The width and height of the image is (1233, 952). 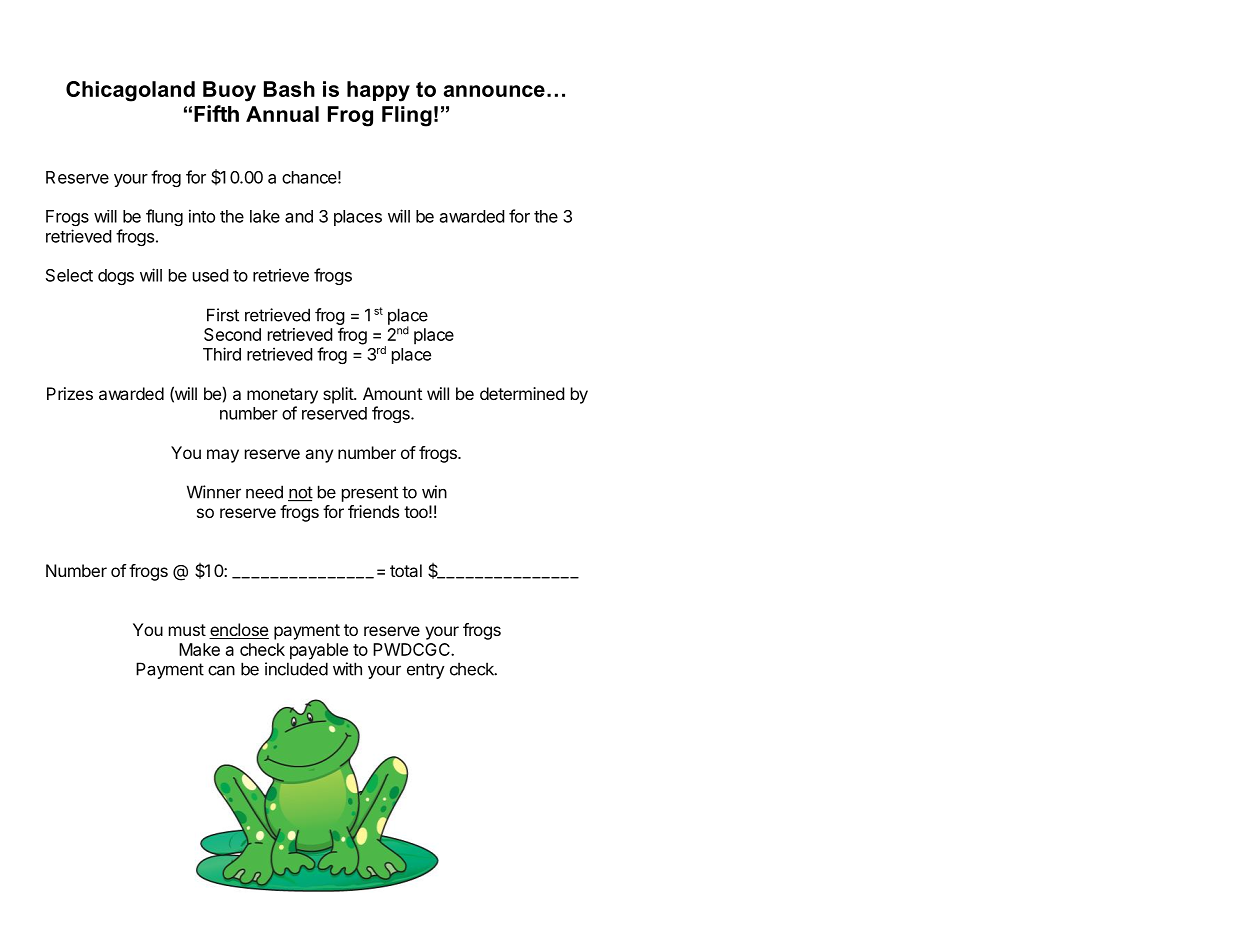 What do you see at coordinates (494, 91) in the image?
I see `announce` at bounding box center [494, 91].
